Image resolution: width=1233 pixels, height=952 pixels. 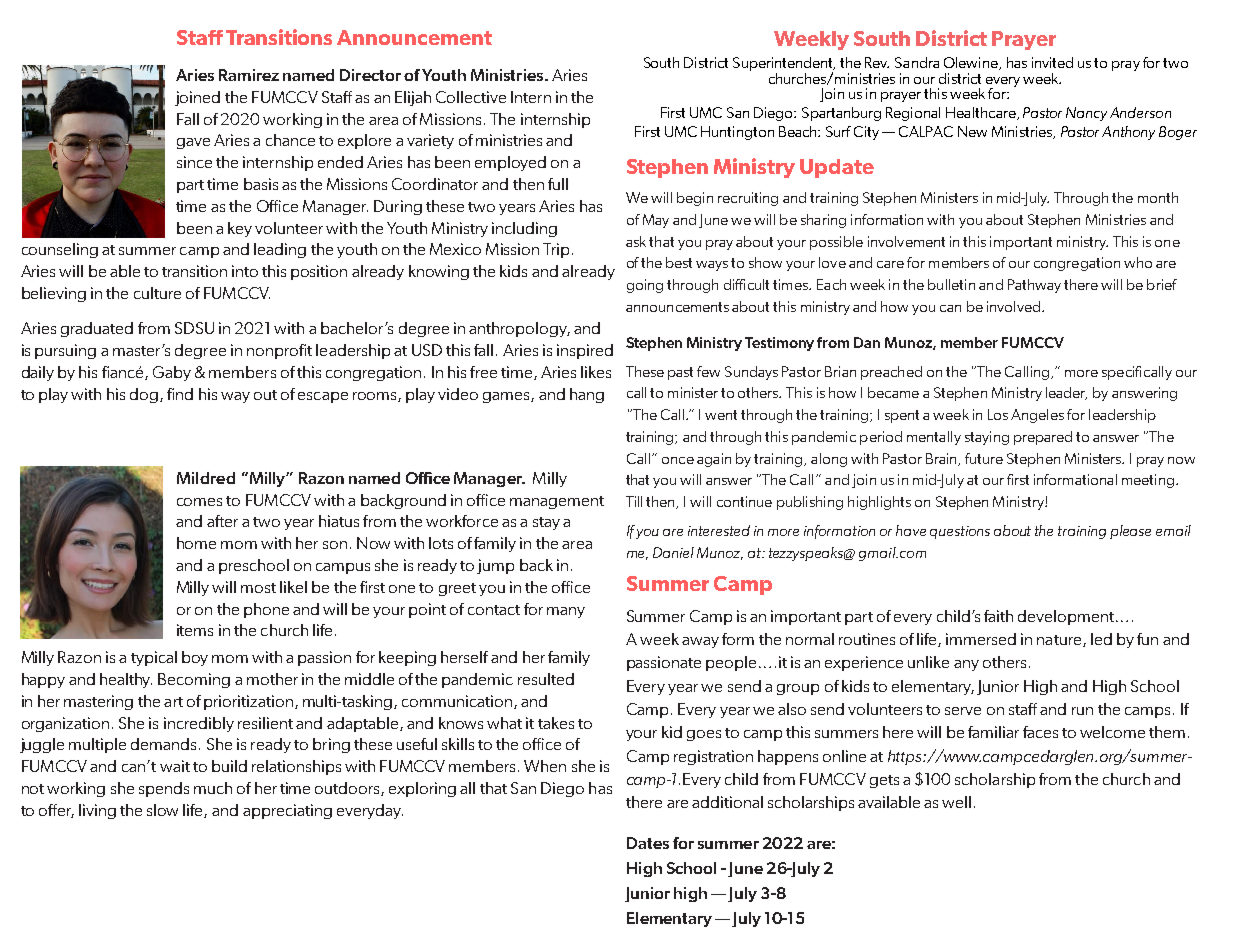 What do you see at coordinates (195, 630) in the image?
I see `items` at bounding box center [195, 630].
